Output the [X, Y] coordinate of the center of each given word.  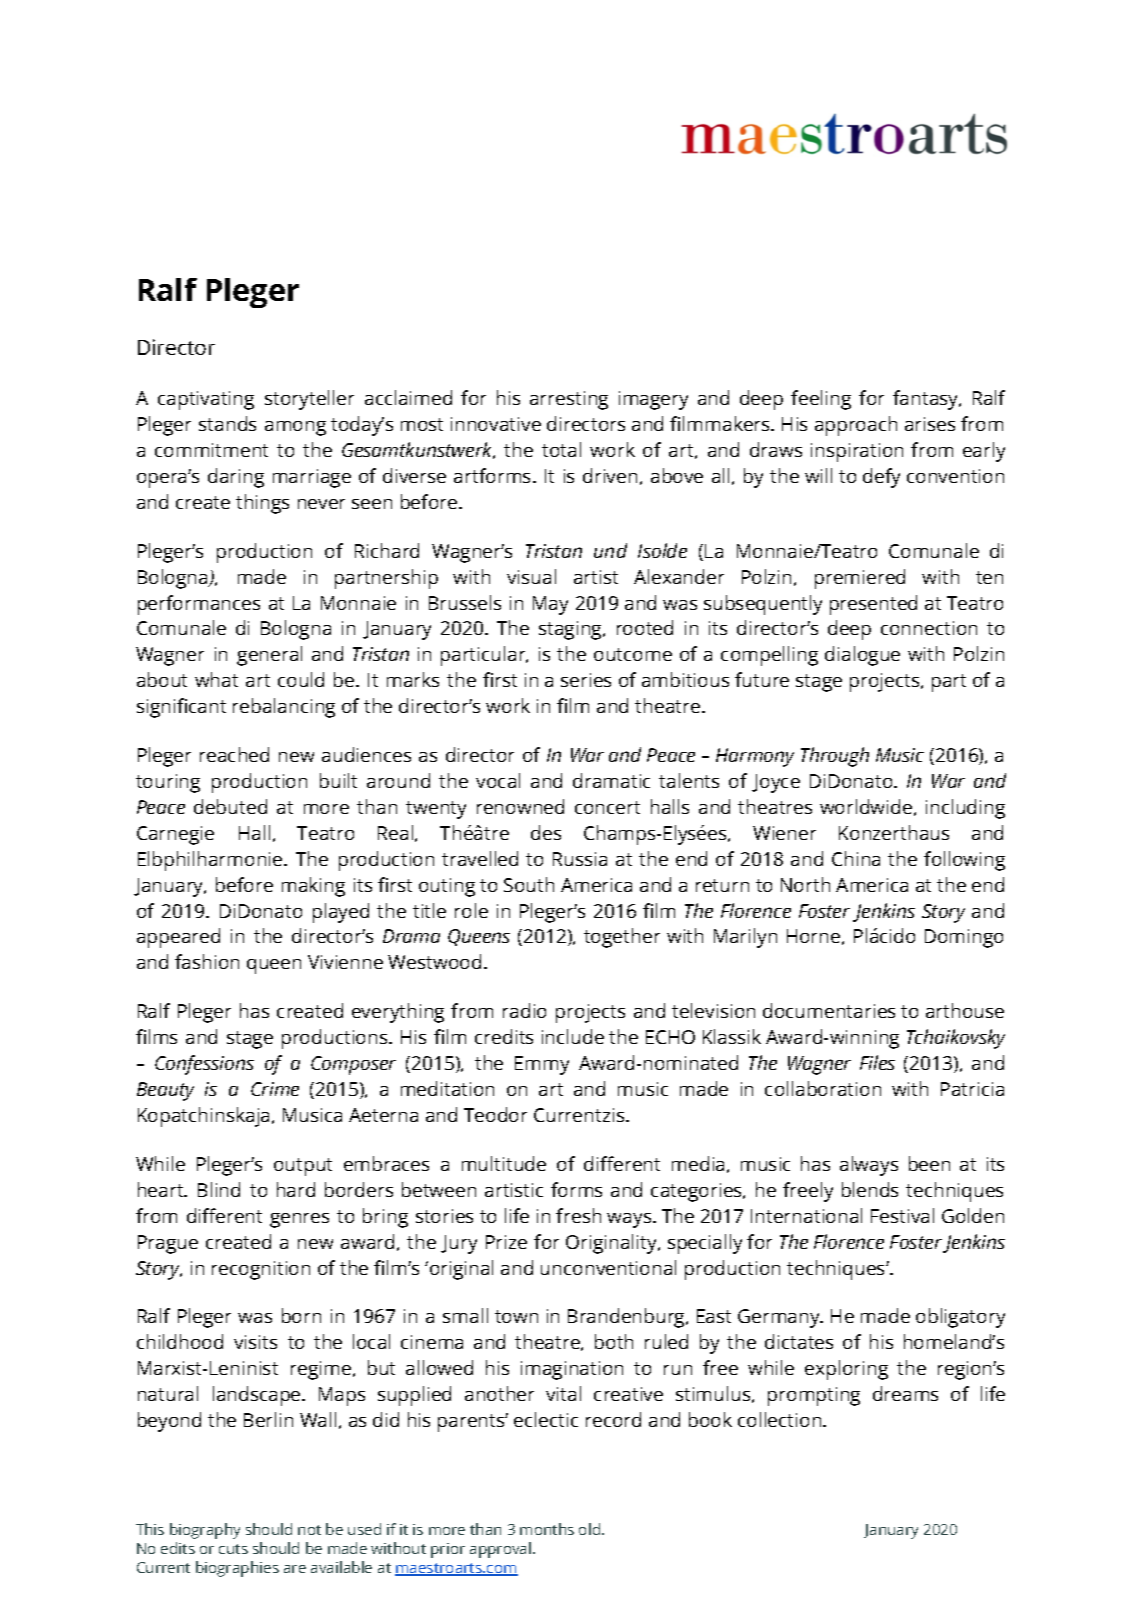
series [586, 680]
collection [781, 1419]
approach [856, 426]
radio [524, 1010]
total [561, 449]
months [547, 1529]
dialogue [862, 656]
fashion [207, 961]
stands [227, 423]
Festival [902, 1215]
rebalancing [284, 708]
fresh [578, 1215]
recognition [261, 1270]
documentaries [829, 1010]
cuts [233, 1549]
